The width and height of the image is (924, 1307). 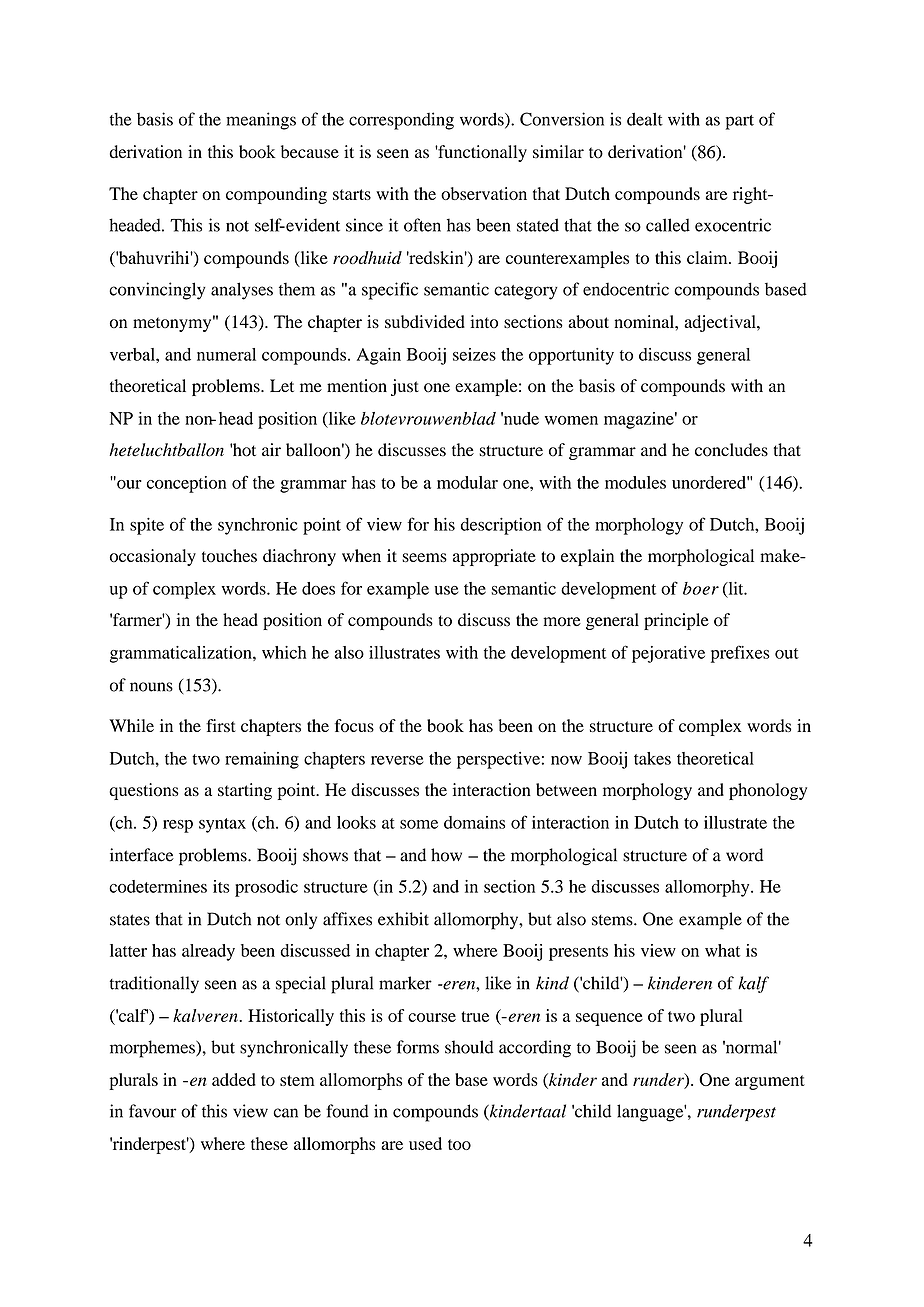 What do you see at coordinates (261, 121) in the image?
I see `meanings` at bounding box center [261, 121].
